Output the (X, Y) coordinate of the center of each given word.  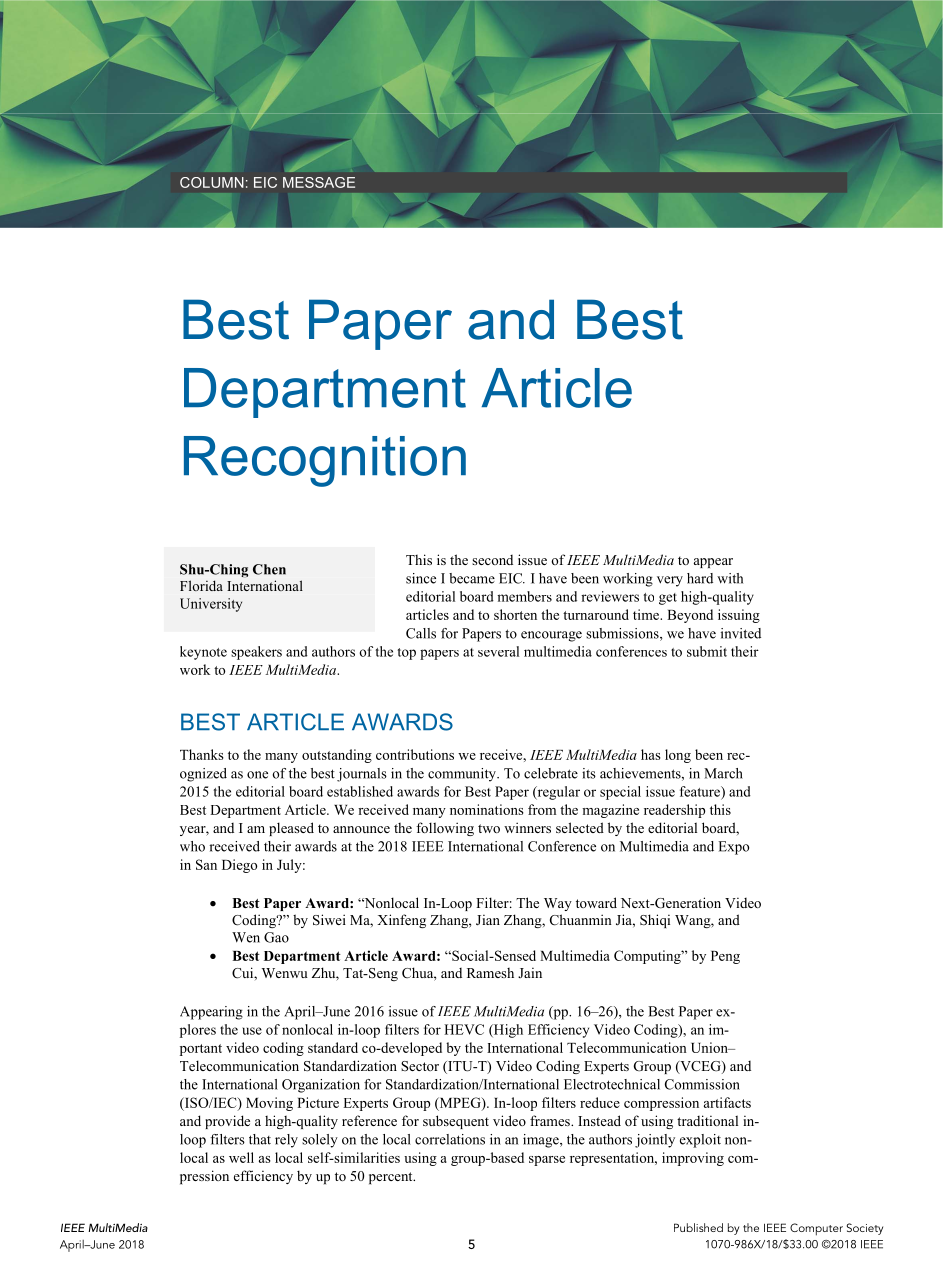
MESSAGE (319, 182)
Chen (269, 569)
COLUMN (212, 182)
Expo (734, 848)
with (730, 578)
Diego (239, 866)
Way (558, 904)
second (492, 560)
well (241, 1157)
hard (700, 578)
